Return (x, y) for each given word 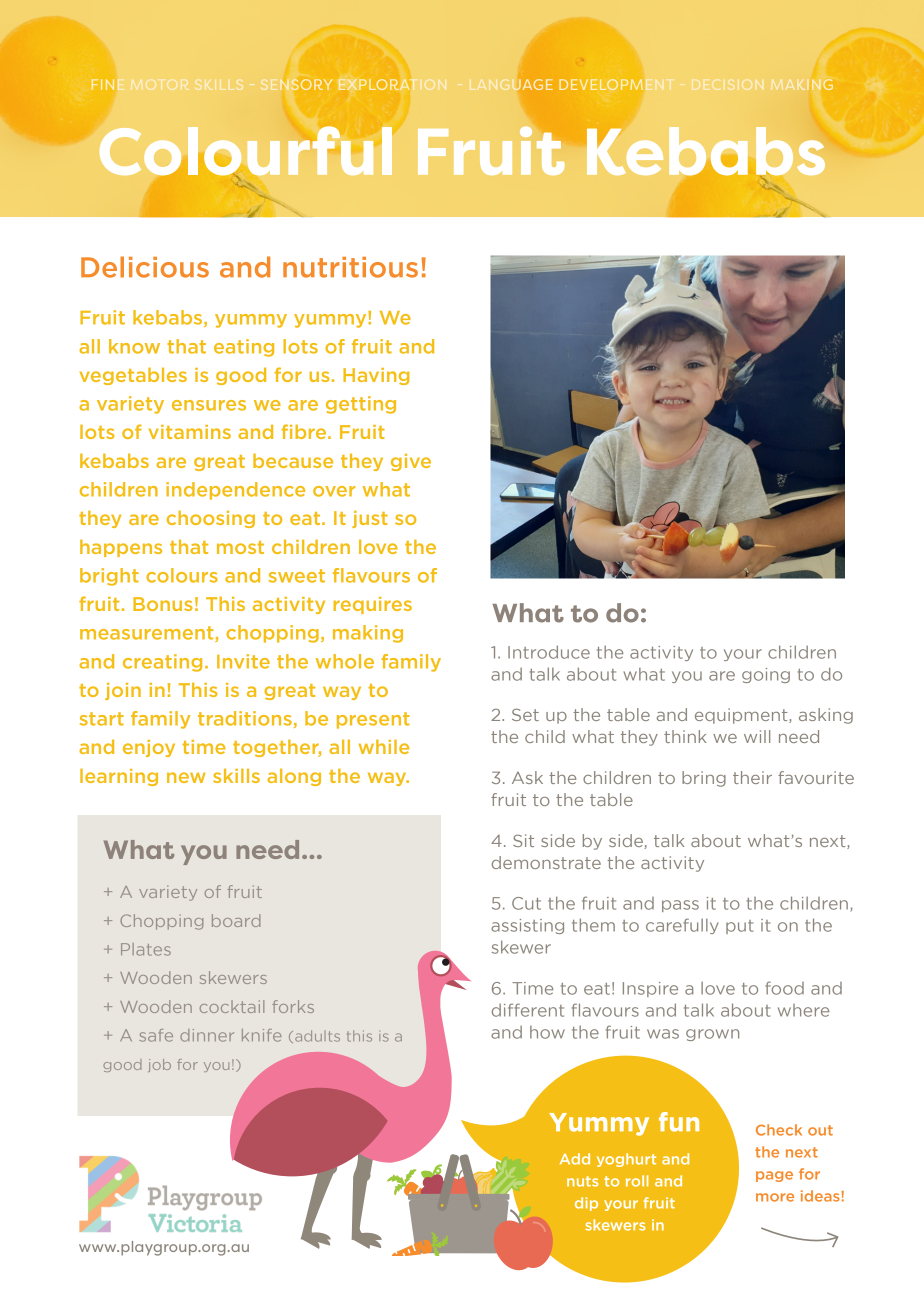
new (186, 777)
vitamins (190, 432)
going (766, 675)
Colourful (246, 152)
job (159, 1065)
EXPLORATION (393, 84)
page (774, 1176)
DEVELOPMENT (617, 84)
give (411, 462)
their (752, 777)
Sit (523, 840)
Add (575, 1159)
